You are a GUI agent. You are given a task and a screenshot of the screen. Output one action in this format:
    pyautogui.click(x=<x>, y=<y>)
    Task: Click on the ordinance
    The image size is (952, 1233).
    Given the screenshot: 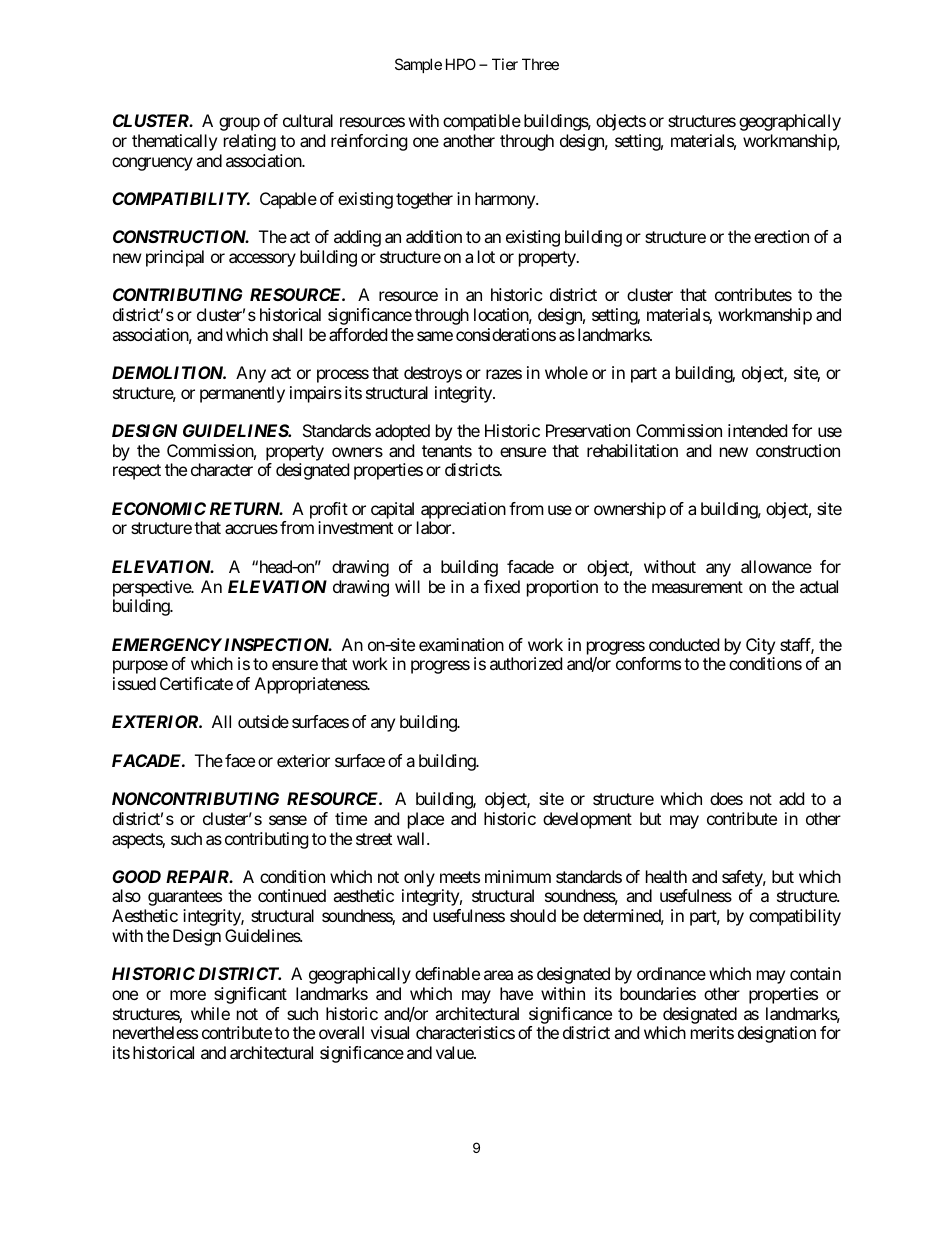 What is the action you would take?
    pyautogui.click(x=671, y=973)
